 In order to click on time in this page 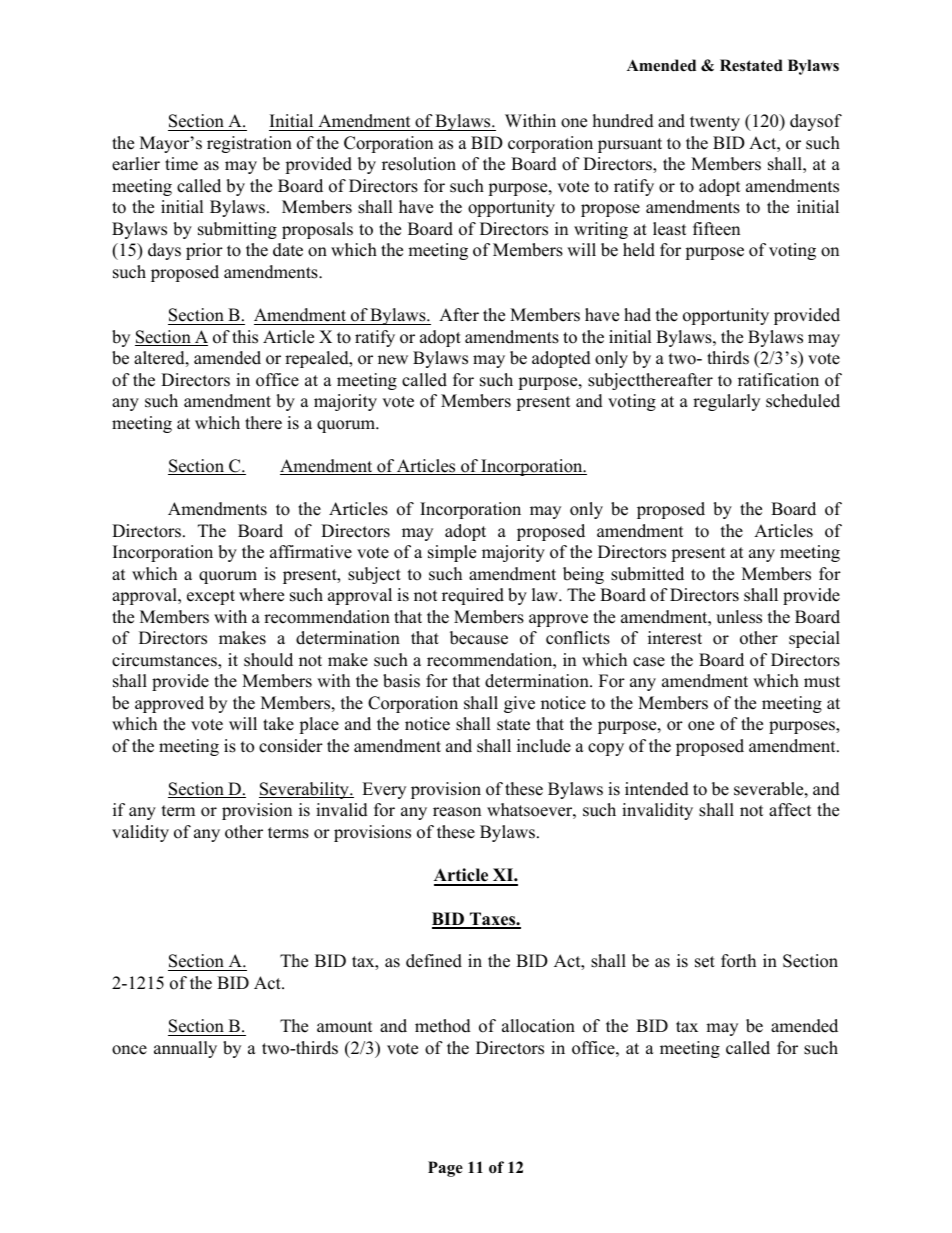, I will do `click(181, 164)`.
